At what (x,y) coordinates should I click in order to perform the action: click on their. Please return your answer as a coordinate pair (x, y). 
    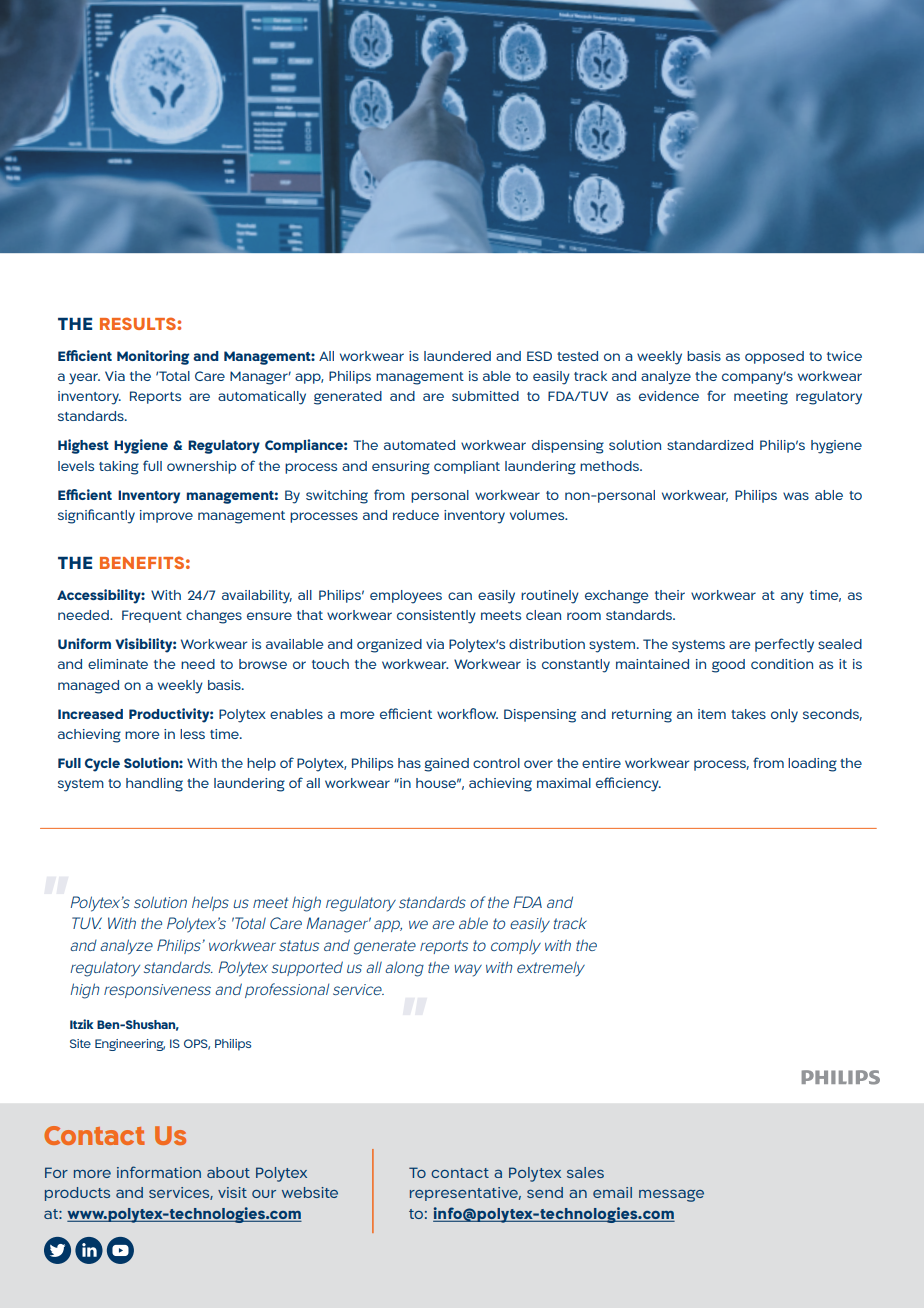
    Looking at the image, I should click on (670, 595).
